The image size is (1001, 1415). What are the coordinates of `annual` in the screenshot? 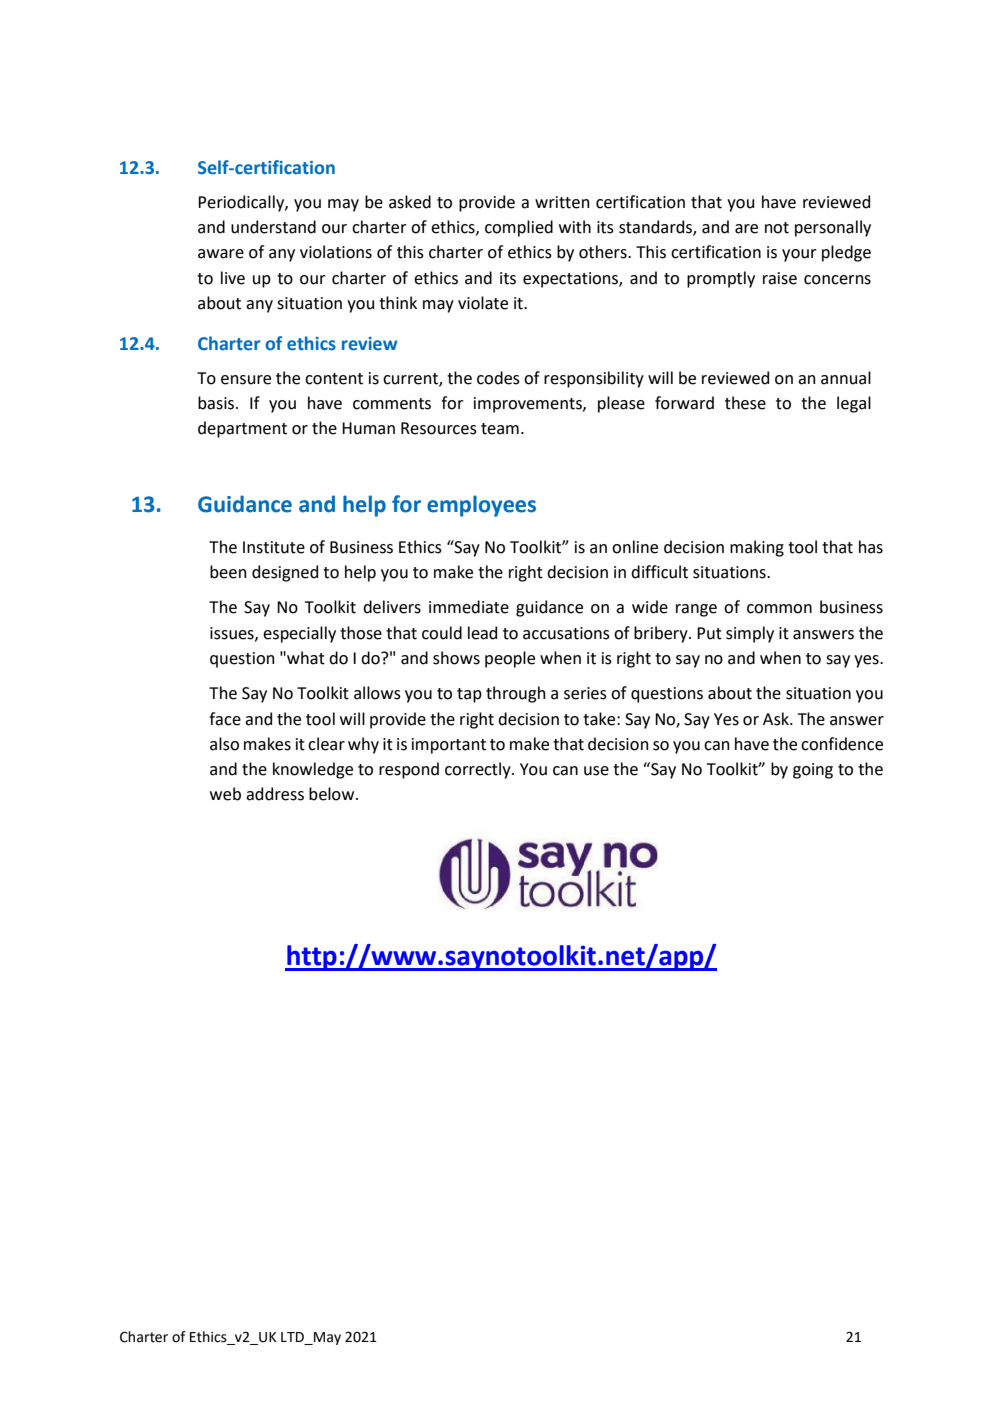 It's located at (846, 378).
